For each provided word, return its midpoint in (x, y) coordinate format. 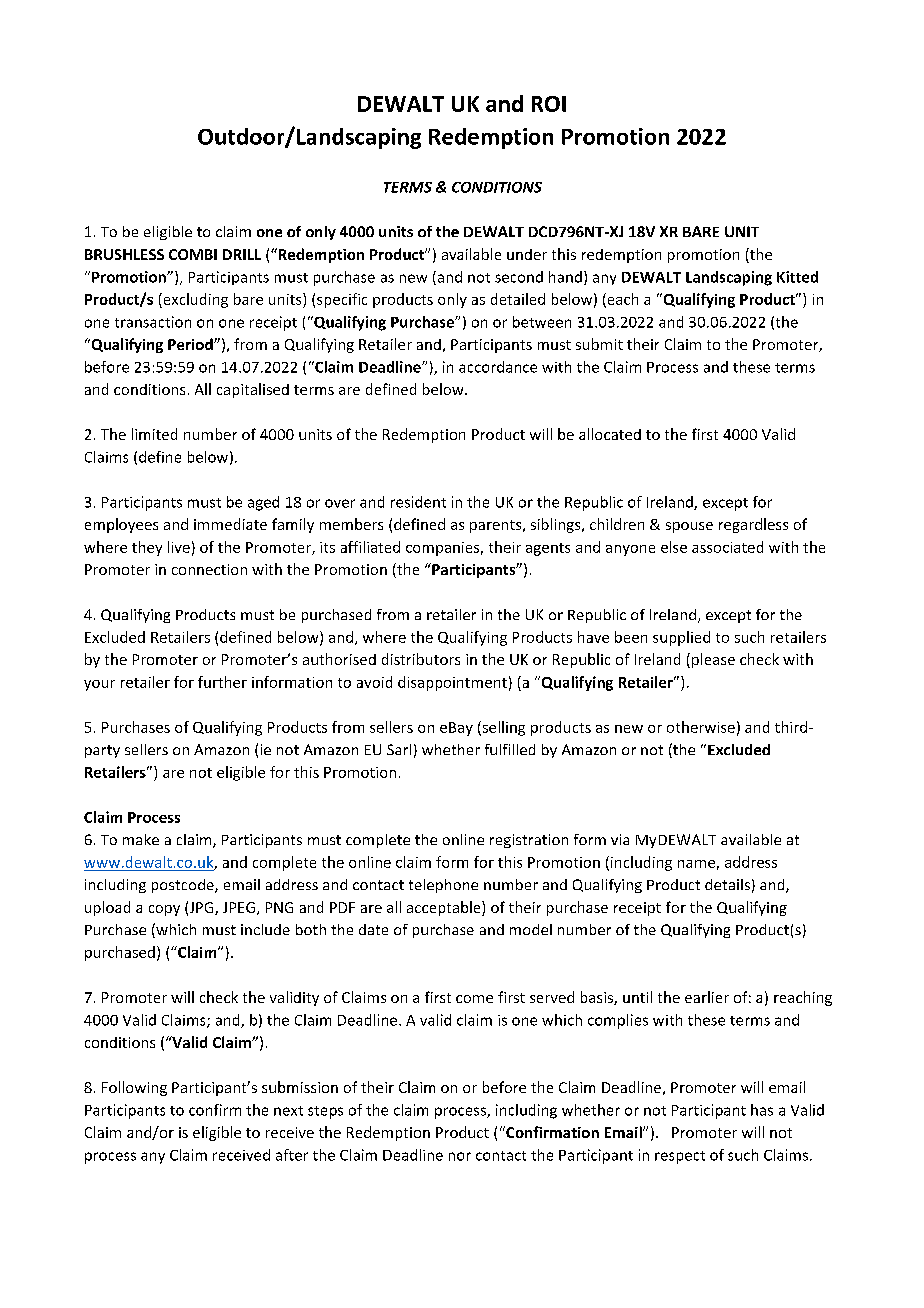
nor (460, 1156)
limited (154, 434)
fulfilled (510, 749)
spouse (689, 527)
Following (134, 1088)
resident (418, 502)
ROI (549, 104)
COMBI (193, 254)
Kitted (797, 277)
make (141, 839)
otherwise (701, 727)
